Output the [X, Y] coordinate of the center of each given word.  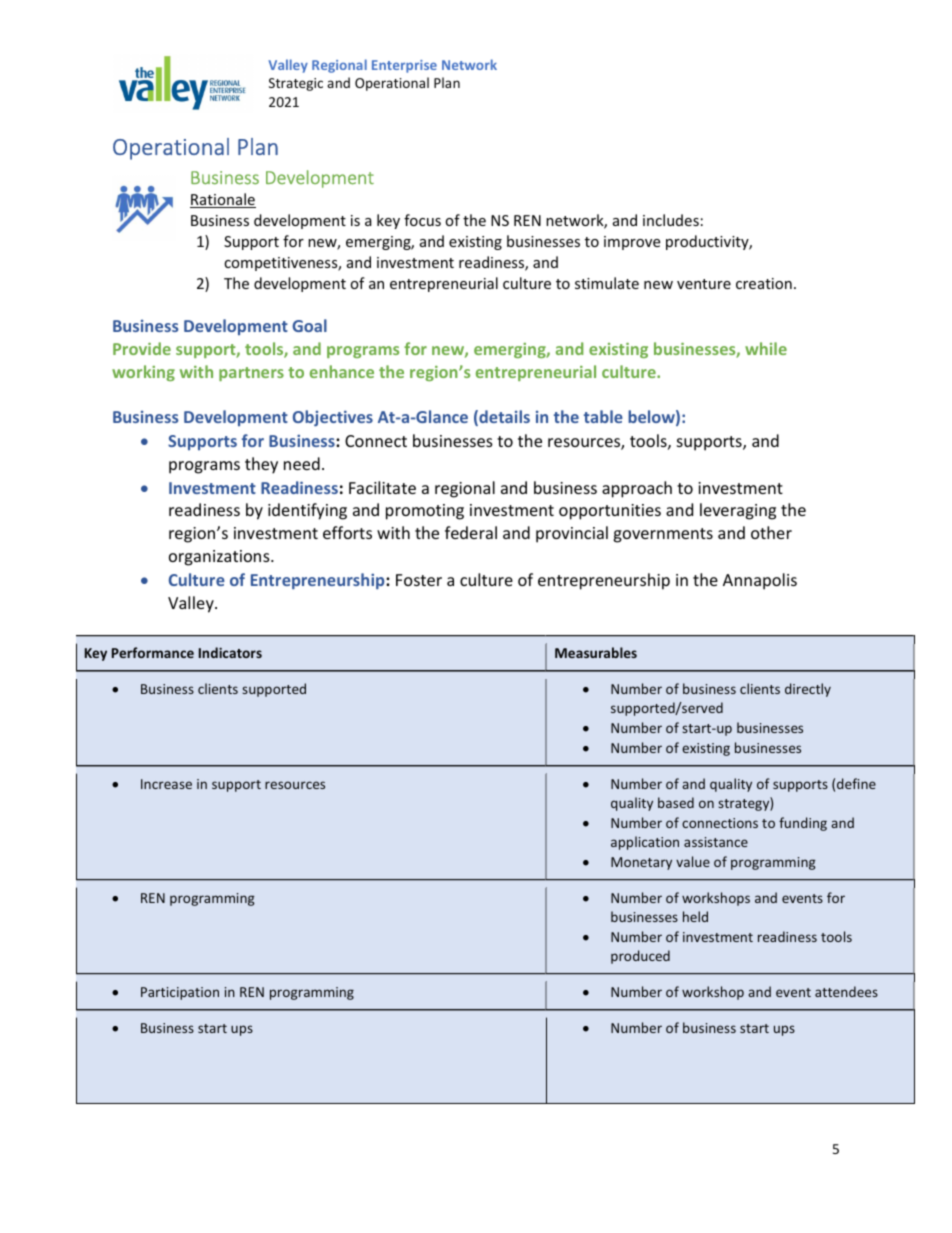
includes [671, 220]
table [603, 416]
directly [808, 690]
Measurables [596, 652]
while [766, 348]
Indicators [230, 652]
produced [640, 957]
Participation [180, 993]
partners [251, 374]
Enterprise [404, 66]
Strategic [296, 84]
